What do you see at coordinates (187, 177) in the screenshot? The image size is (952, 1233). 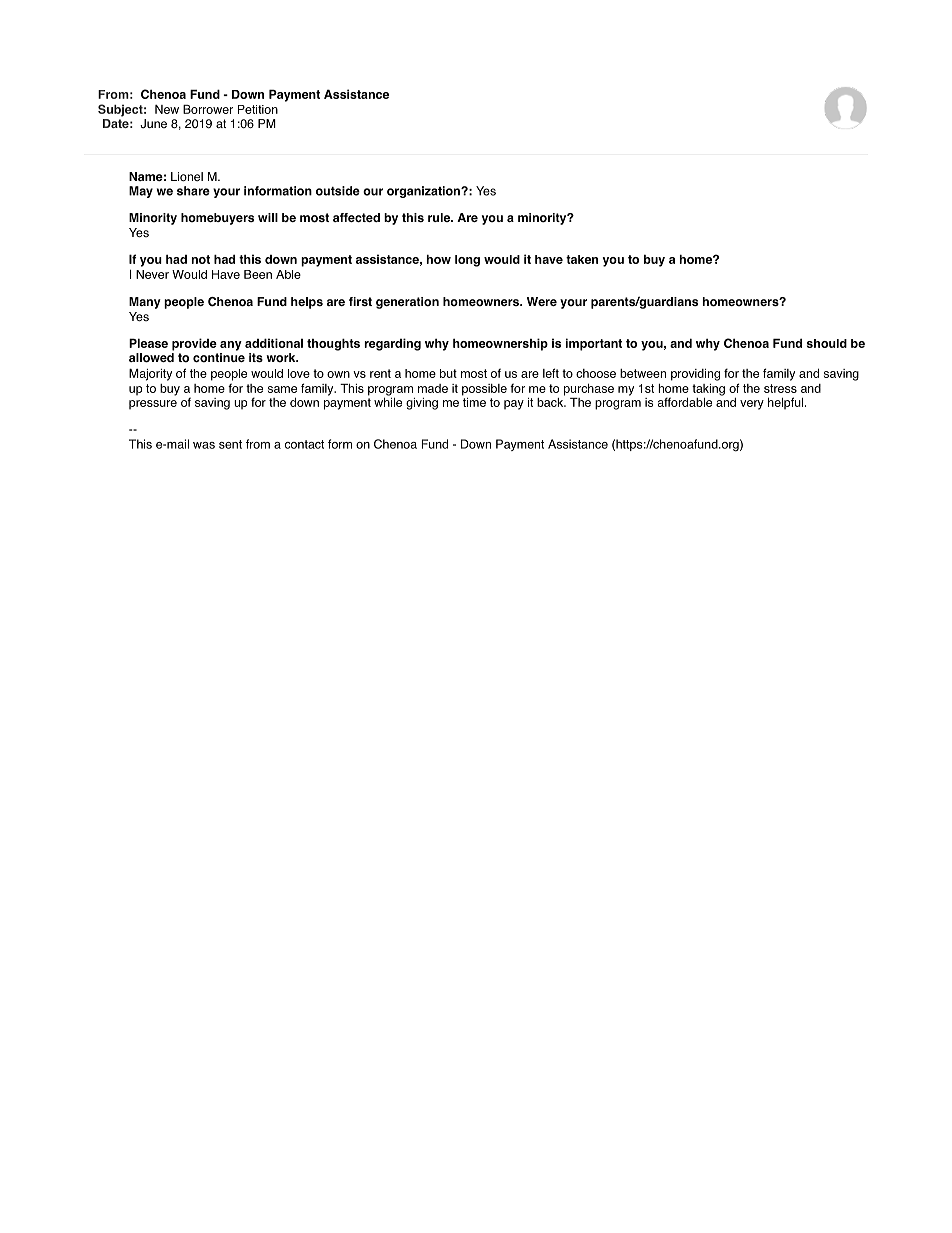 I see `Lionel` at bounding box center [187, 177].
